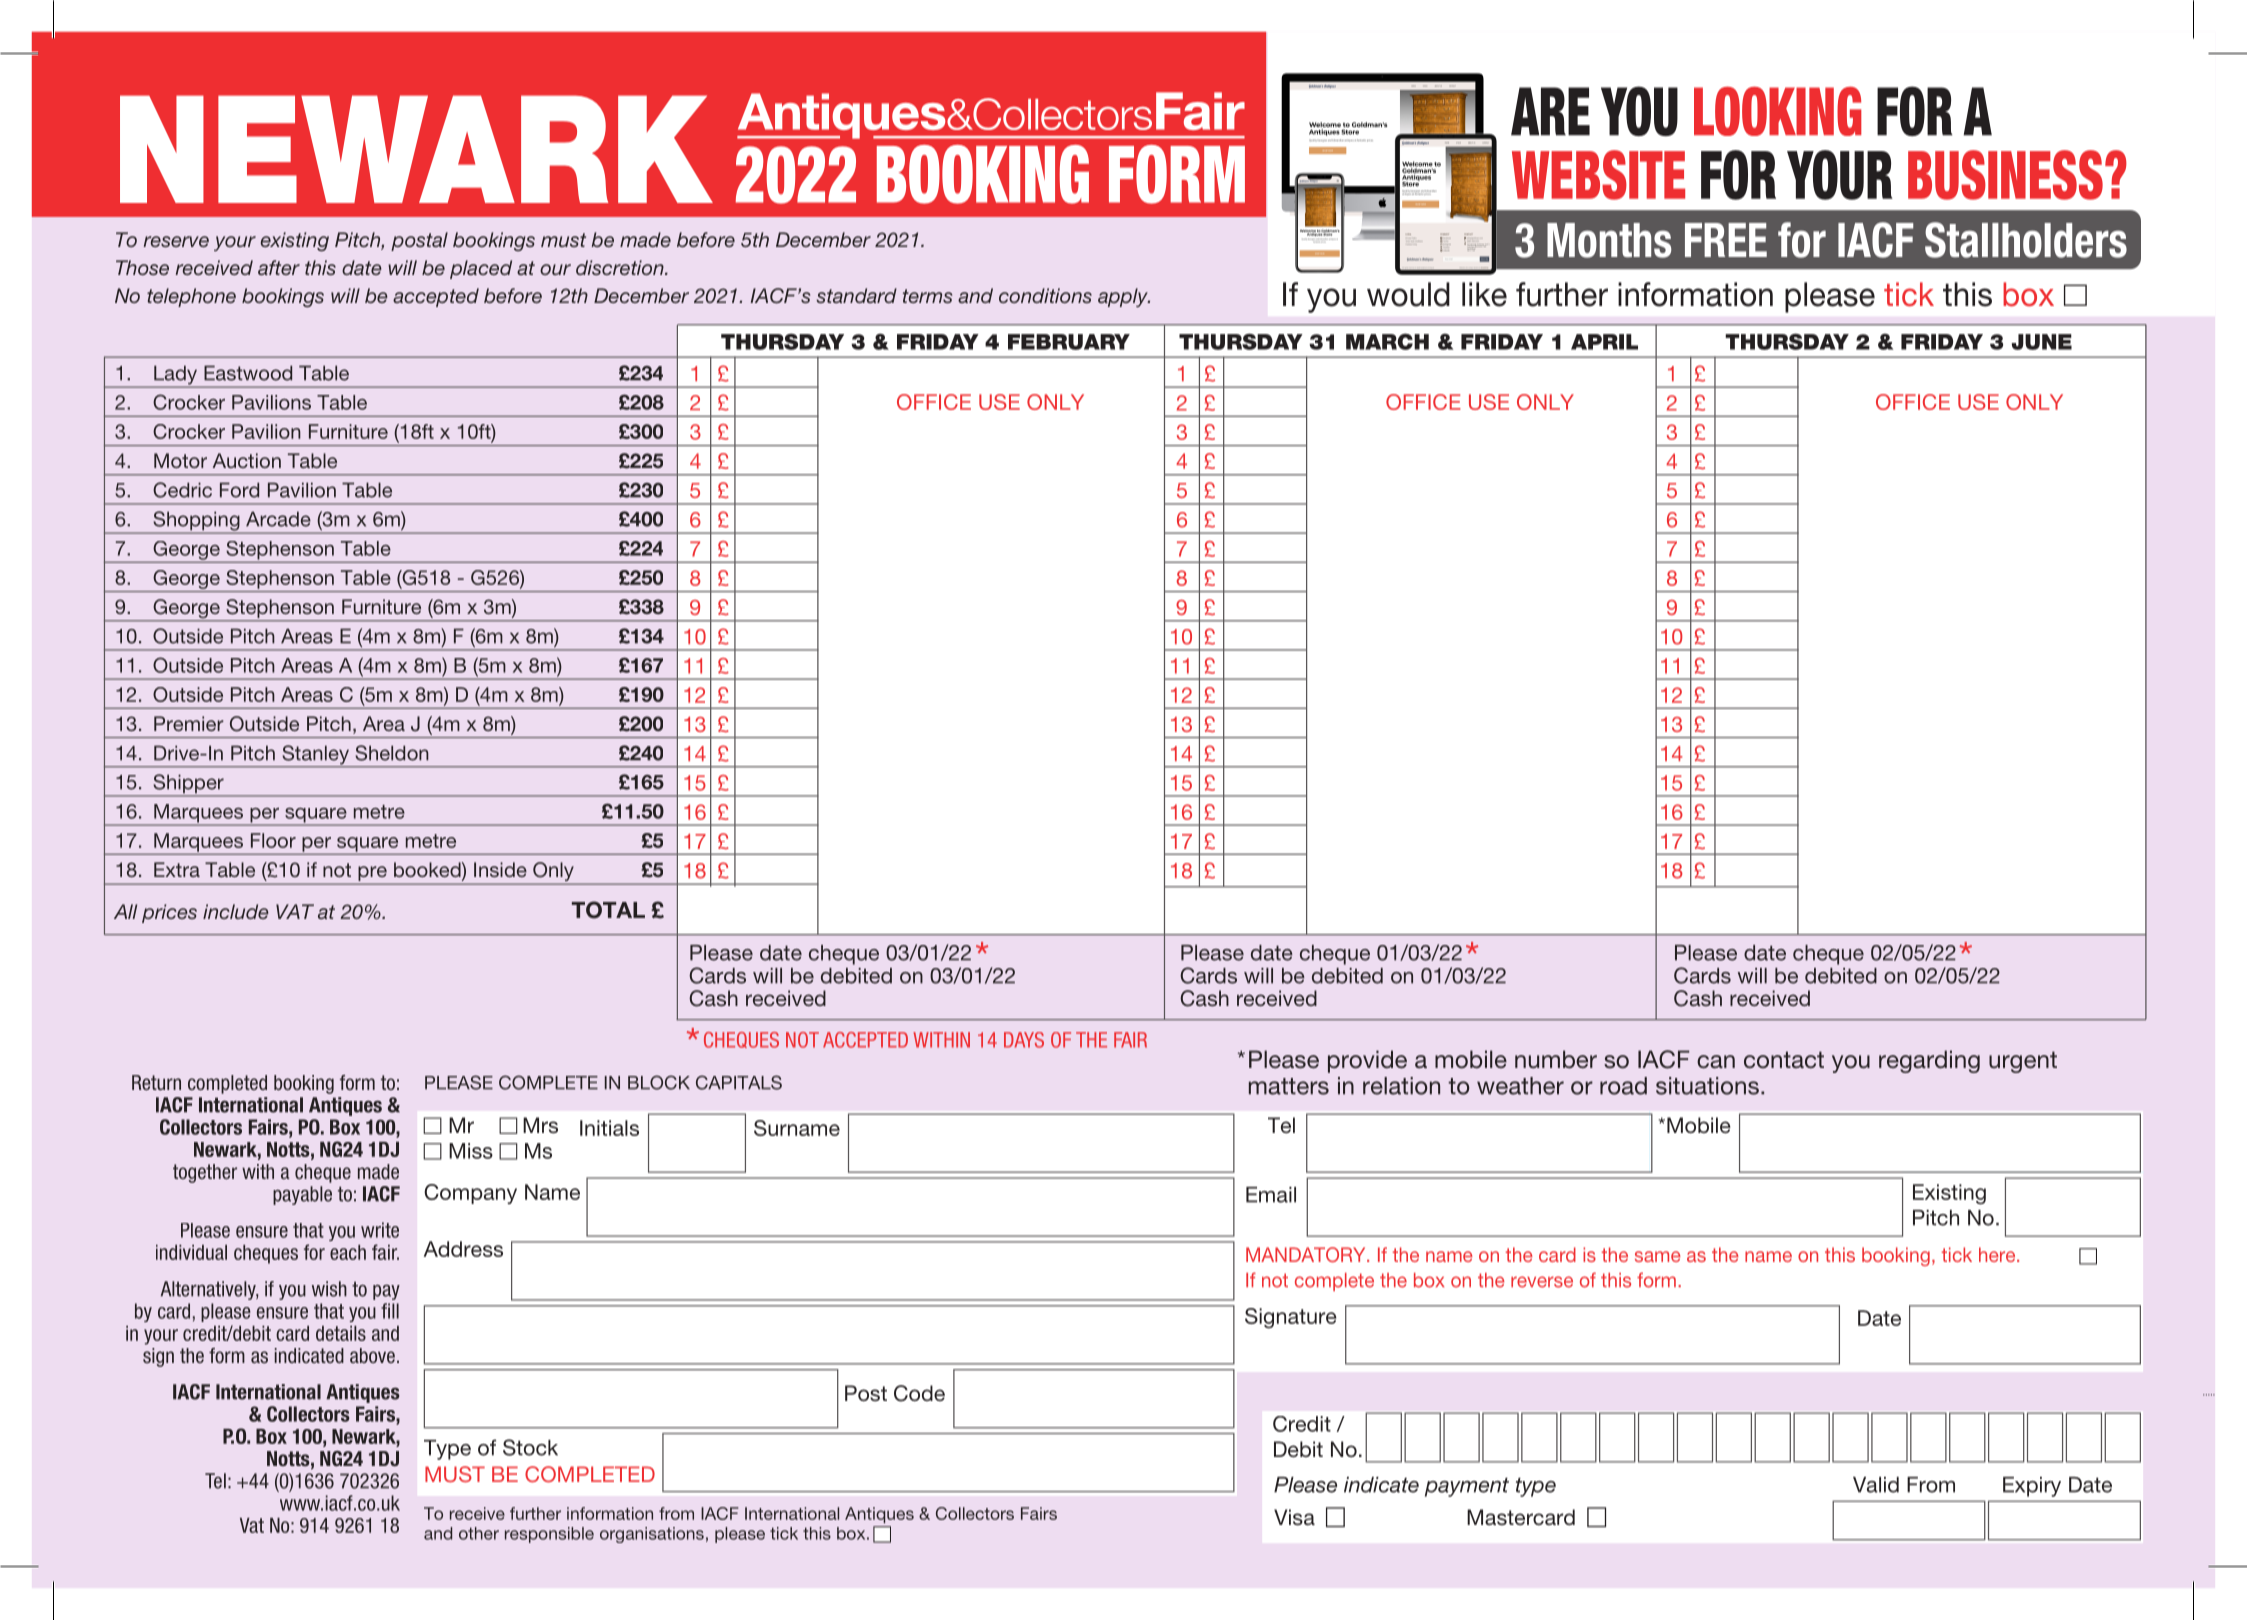 Image resolution: width=2247 pixels, height=1620 pixels. Describe the element at coordinates (1778, 111) in the document. I see `LOOKING` at that location.
